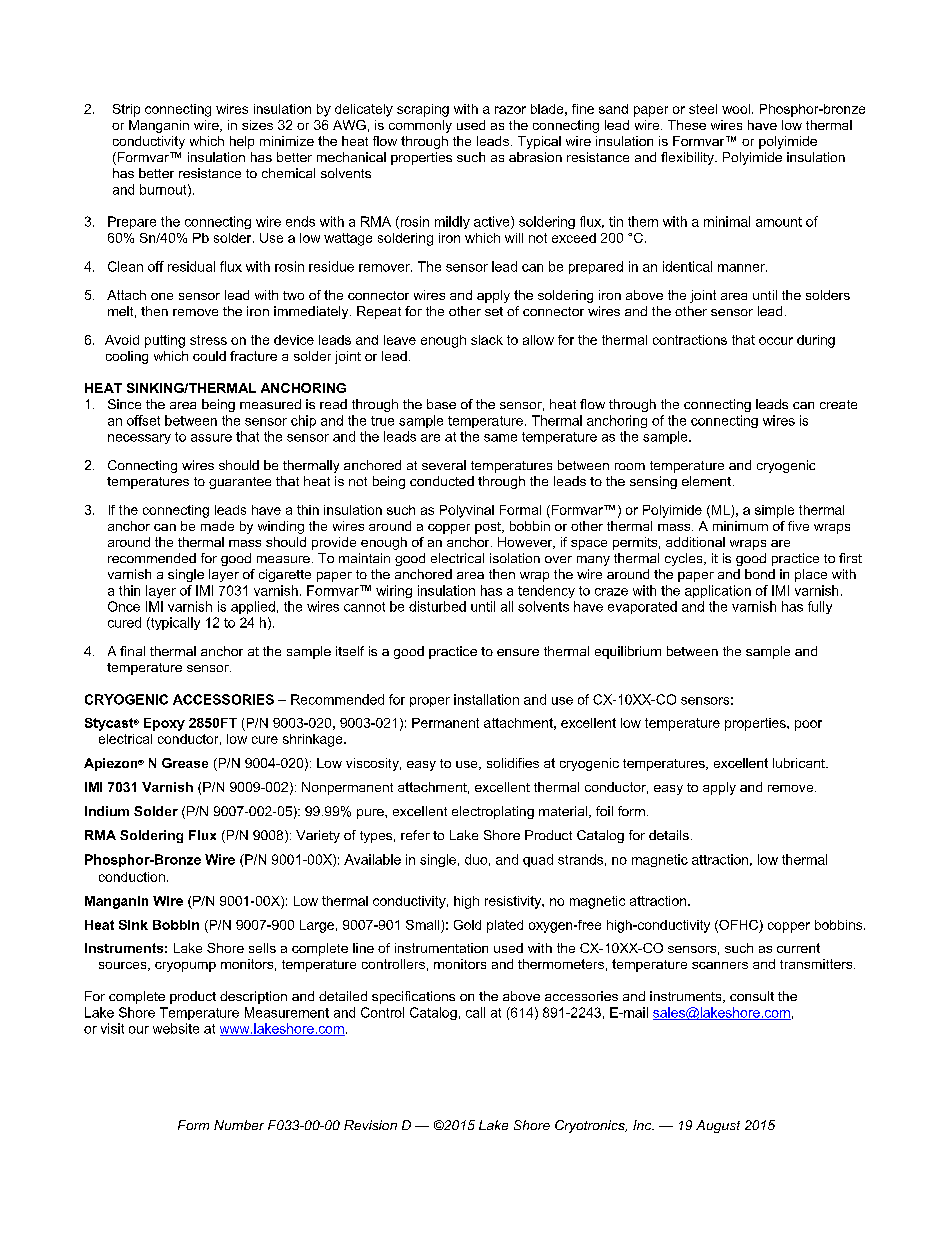 The height and width of the screenshot is (1233, 952). I want to click on quad, so click(538, 860).
